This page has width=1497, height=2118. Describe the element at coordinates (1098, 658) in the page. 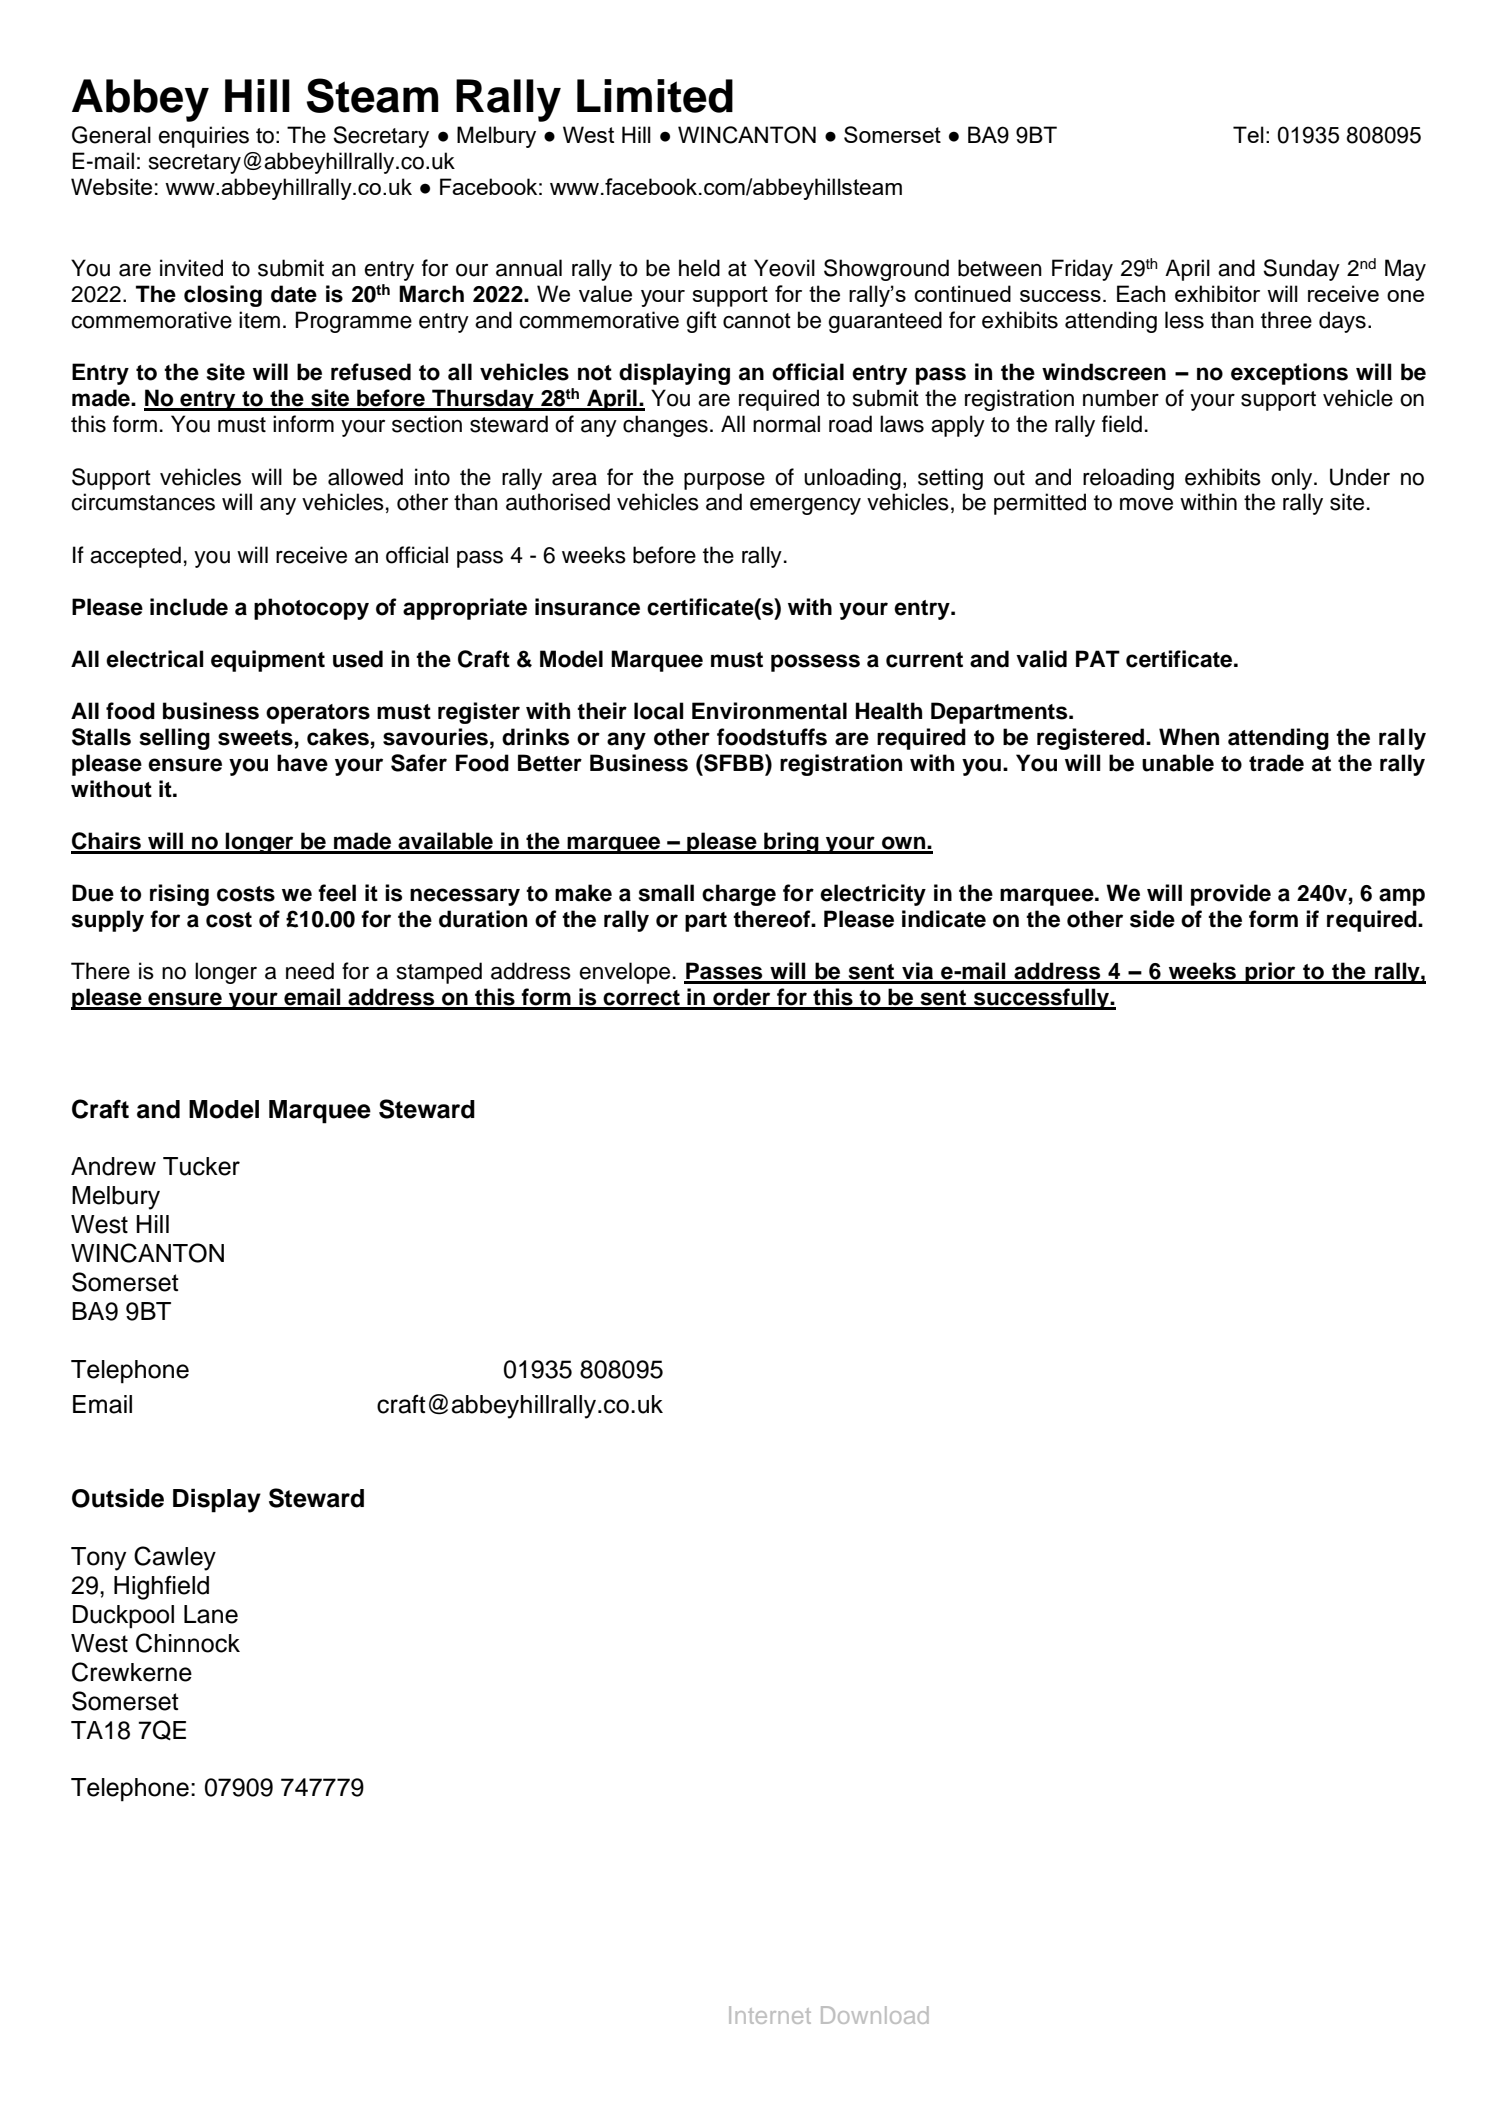

I see `PAT` at that location.
